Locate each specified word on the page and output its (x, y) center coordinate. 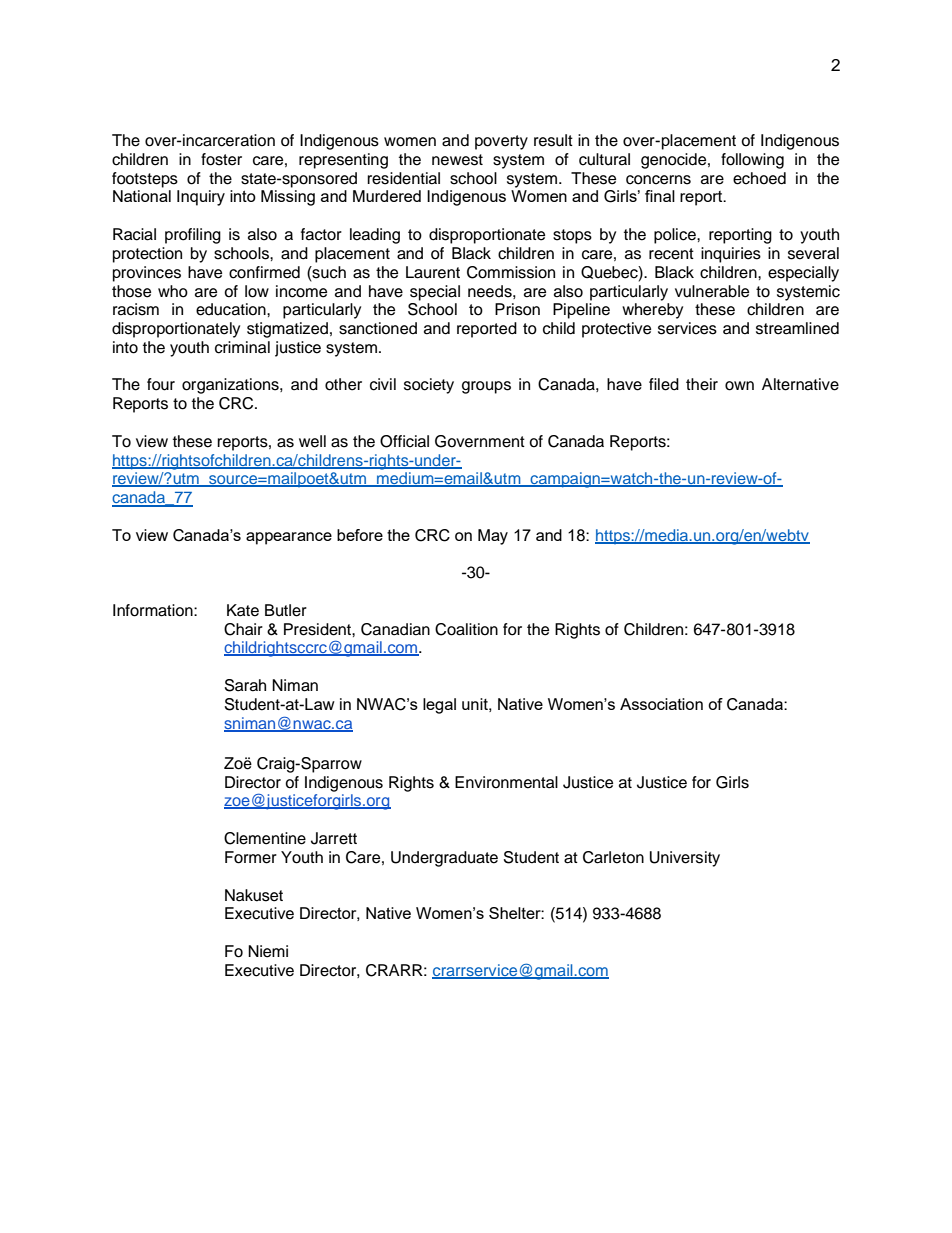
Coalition (466, 629)
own (739, 386)
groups (486, 387)
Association (661, 704)
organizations (231, 386)
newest (457, 160)
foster (221, 159)
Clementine (265, 838)
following (752, 161)
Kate (243, 610)
